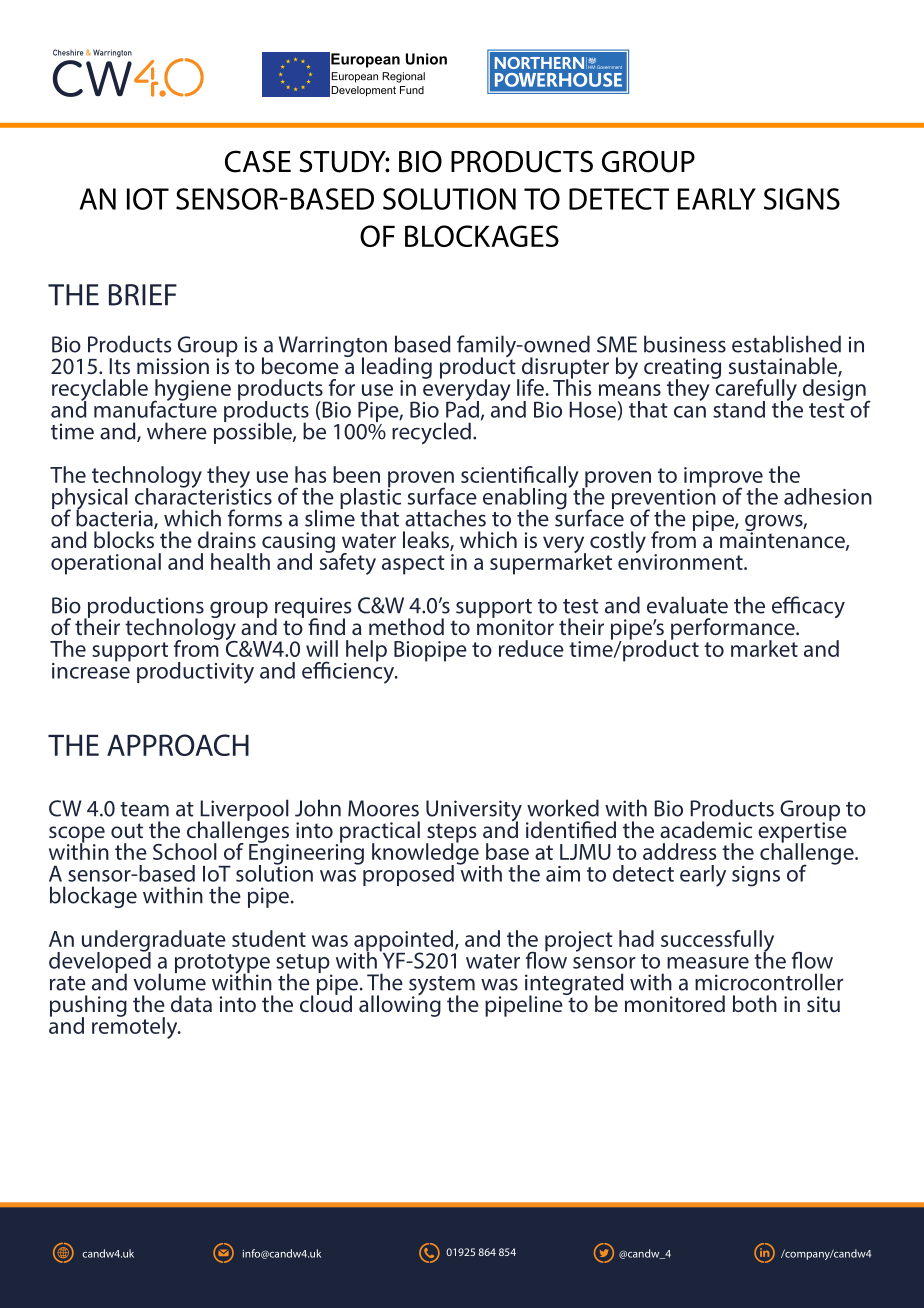 Image resolution: width=924 pixels, height=1308 pixels. I want to click on established, so click(786, 344).
